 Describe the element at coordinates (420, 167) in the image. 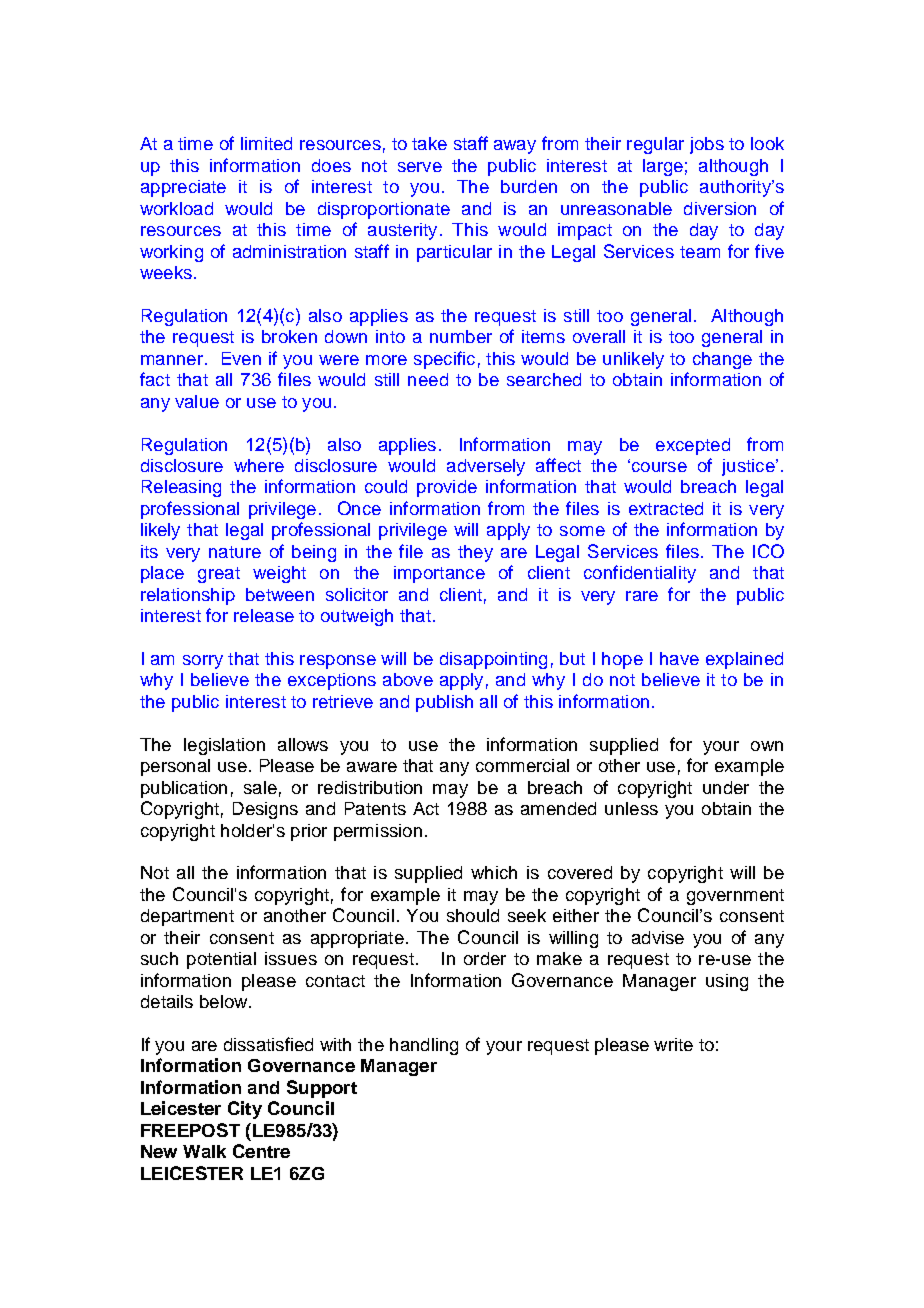

I see `serve` at that location.
